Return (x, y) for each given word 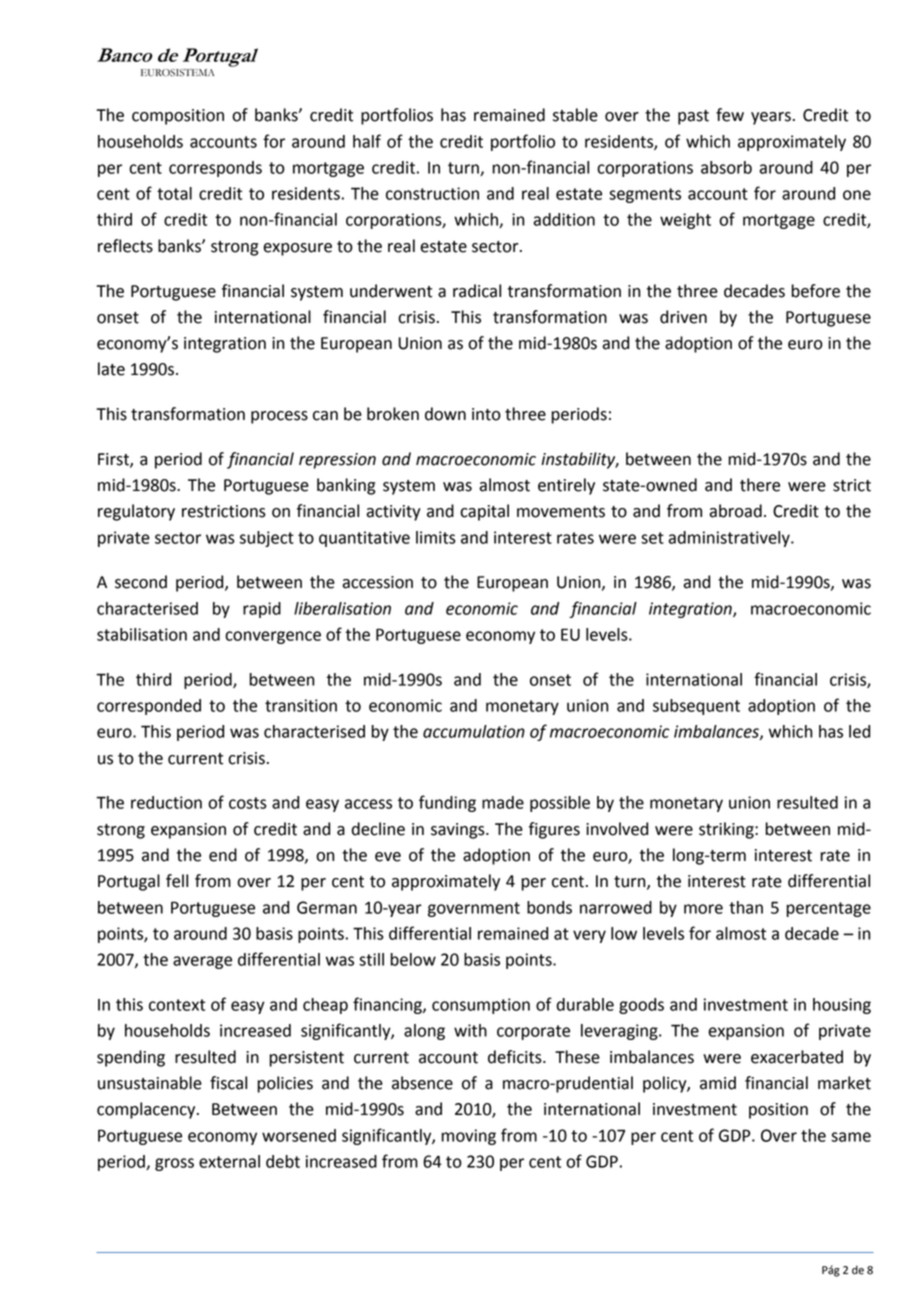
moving (469, 1137)
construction (432, 193)
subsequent (696, 707)
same (851, 1137)
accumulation (474, 731)
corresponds (215, 169)
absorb (726, 167)
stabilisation (142, 634)
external (229, 1161)
